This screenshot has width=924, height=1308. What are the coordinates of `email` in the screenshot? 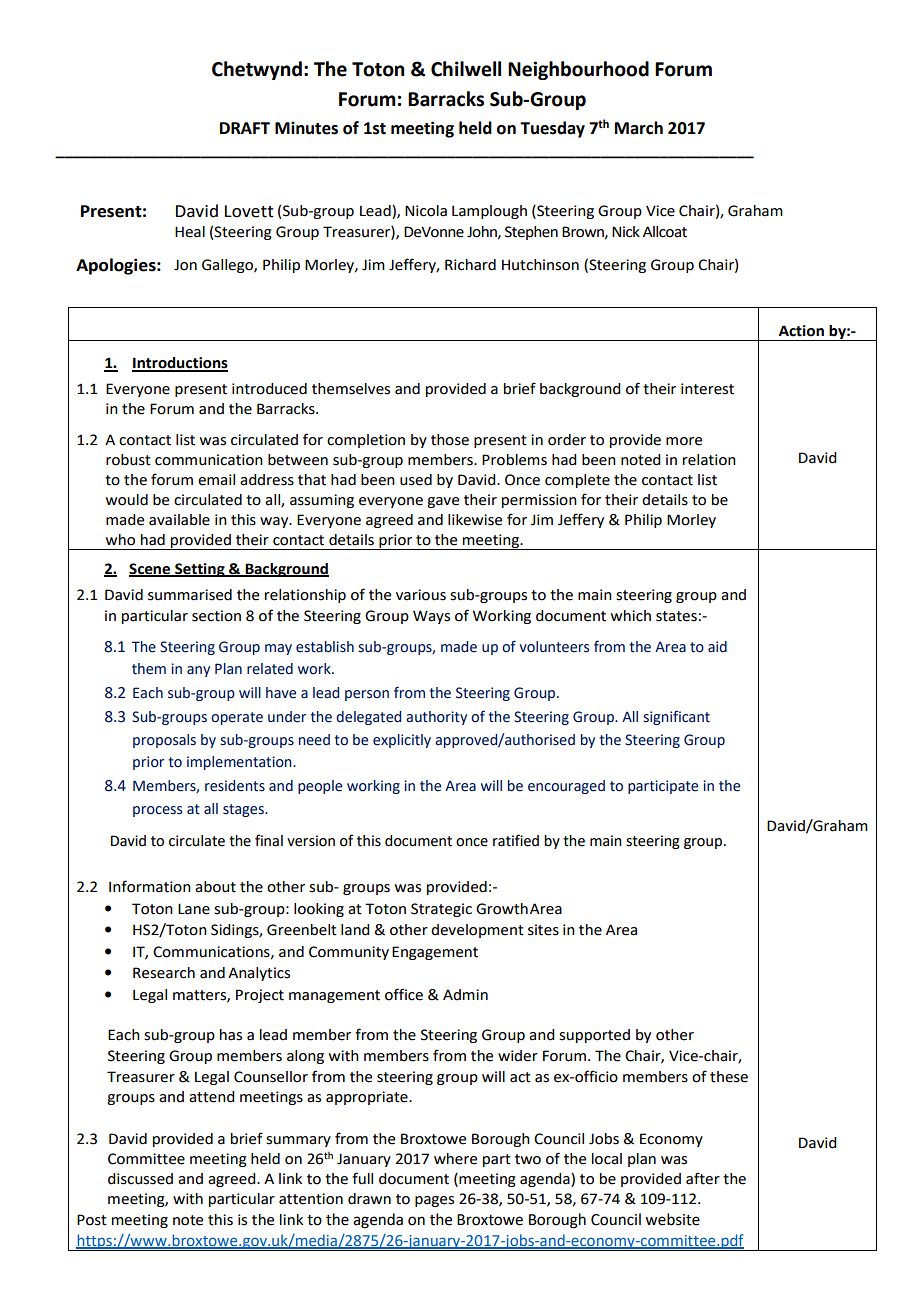 It's located at (216, 480).
